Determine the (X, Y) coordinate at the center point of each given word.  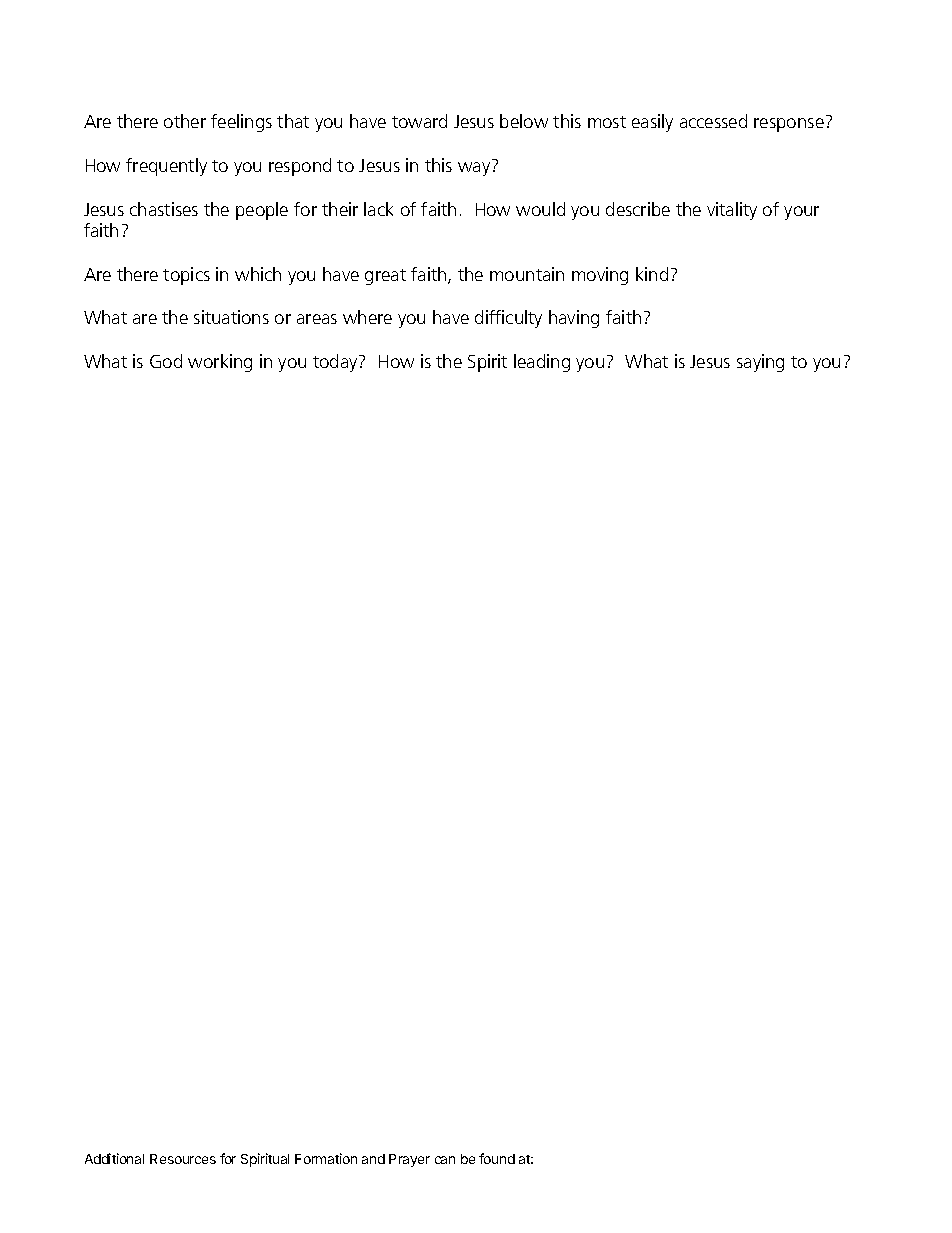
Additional (114, 1158)
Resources (183, 1159)
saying (760, 363)
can (445, 1160)
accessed (713, 121)
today (336, 363)
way (474, 169)
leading (542, 363)
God (166, 361)
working (220, 363)
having (574, 319)
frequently (166, 167)
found (497, 1158)
